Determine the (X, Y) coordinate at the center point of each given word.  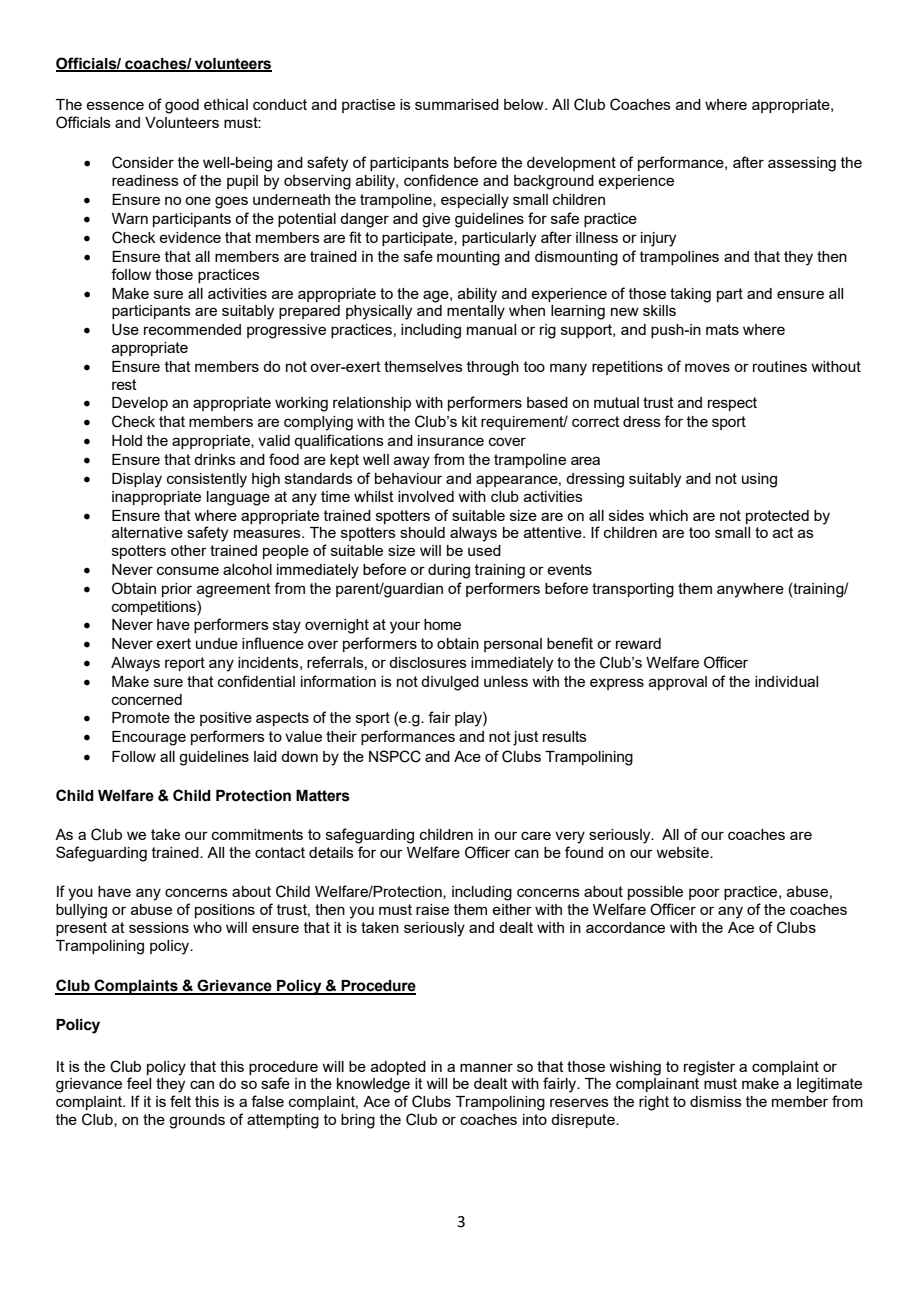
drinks (215, 459)
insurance (451, 440)
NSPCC (395, 756)
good (182, 106)
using (759, 480)
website (683, 852)
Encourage (149, 738)
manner (486, 1067)
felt (180, 1101)
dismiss (716, 1101)
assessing (802, 164)
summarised (457, 104)
